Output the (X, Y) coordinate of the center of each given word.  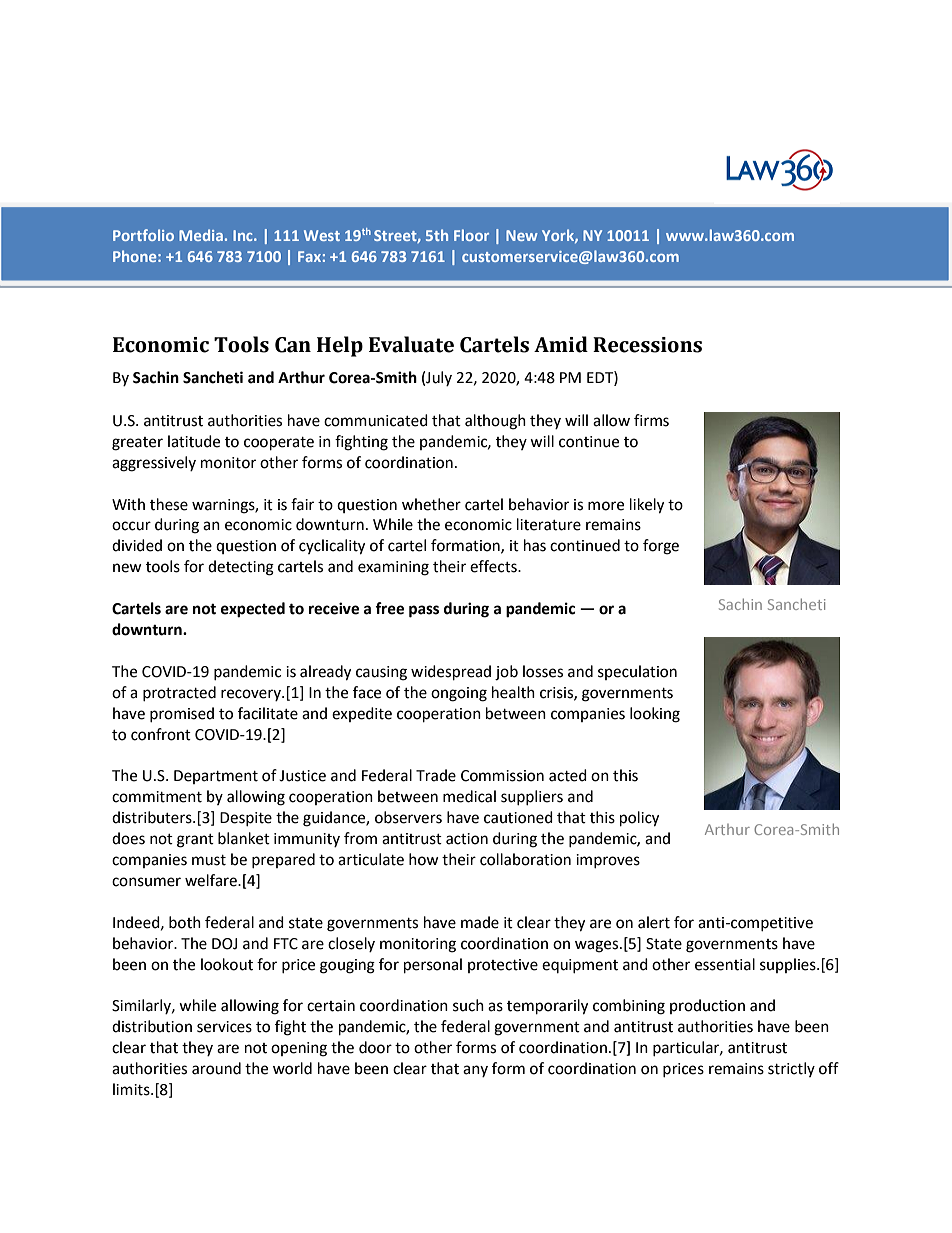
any (475, 1071)
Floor (471, 235)
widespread (451, 673)
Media (201, 235)
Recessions (647, 345)
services (224, 1027)
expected (253, 610)
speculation (637, 672)
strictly (791, 1069)
